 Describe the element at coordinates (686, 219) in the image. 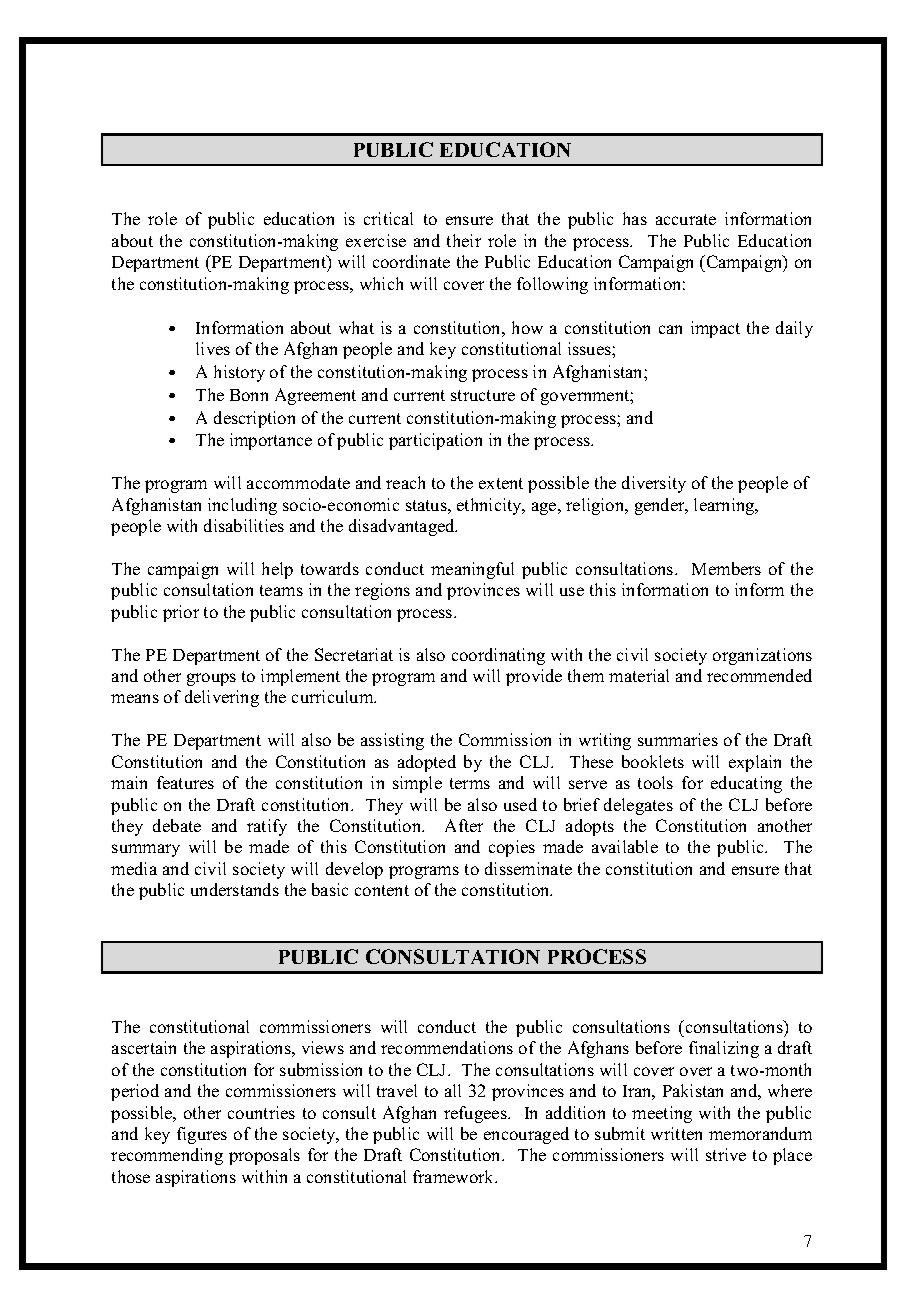

I see `accurate` at that location.
